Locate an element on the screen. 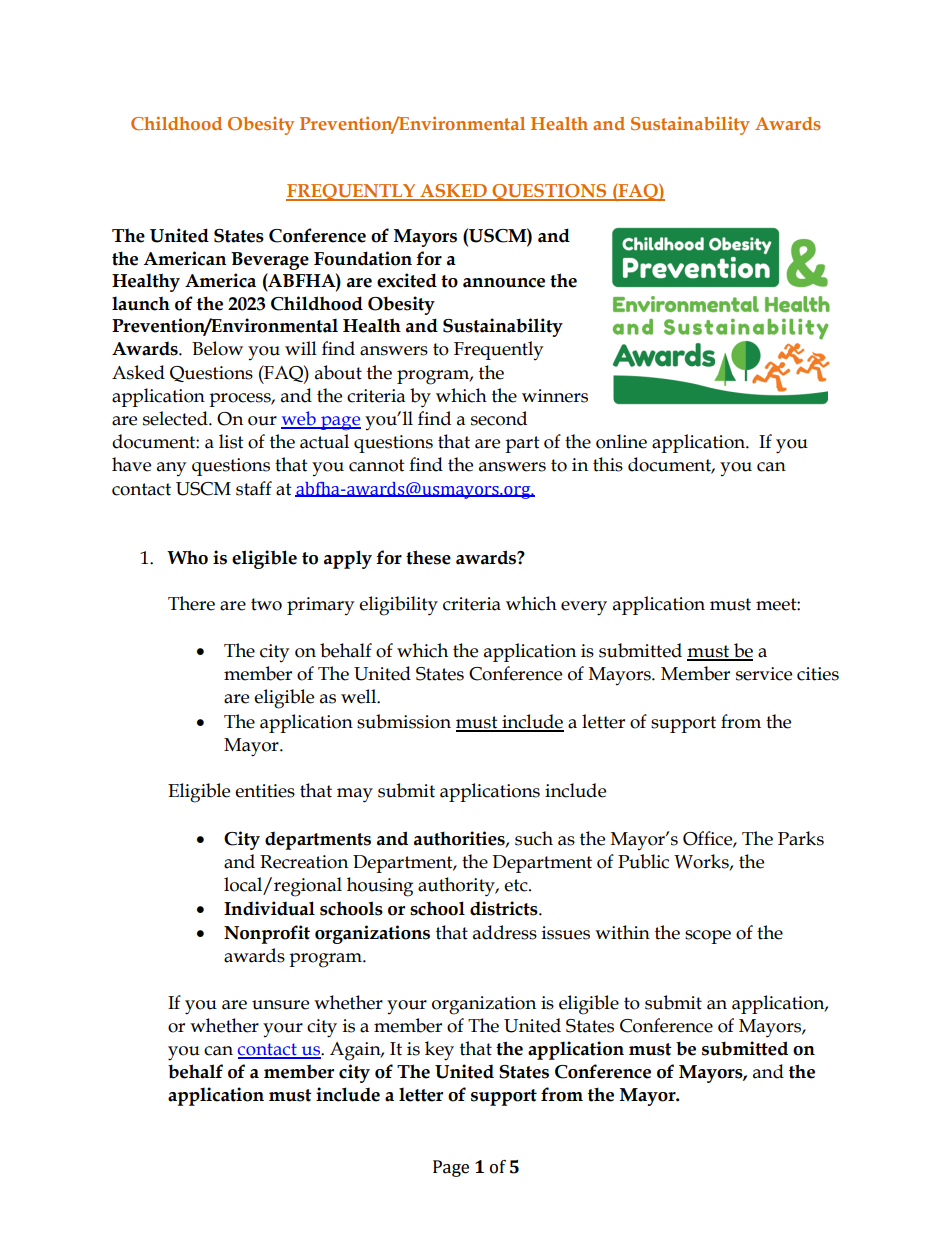 The width and height of the screenshot is (952, 1233). second is located at coordinates (499, 418).
